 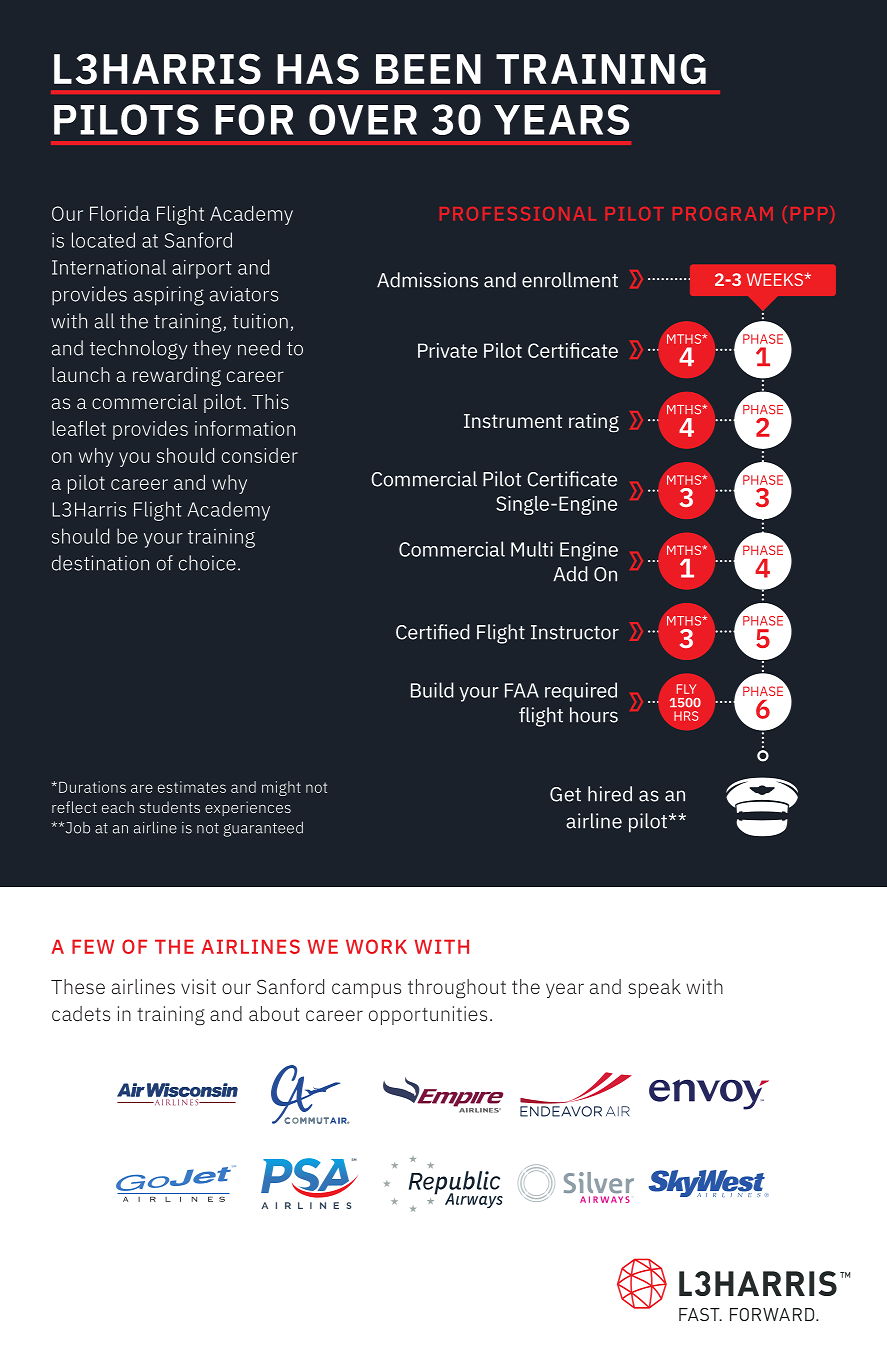 What do you see at coordinates (120, 213) in the screenshot?
I see `Florida` at bounding box center [120, 213].
